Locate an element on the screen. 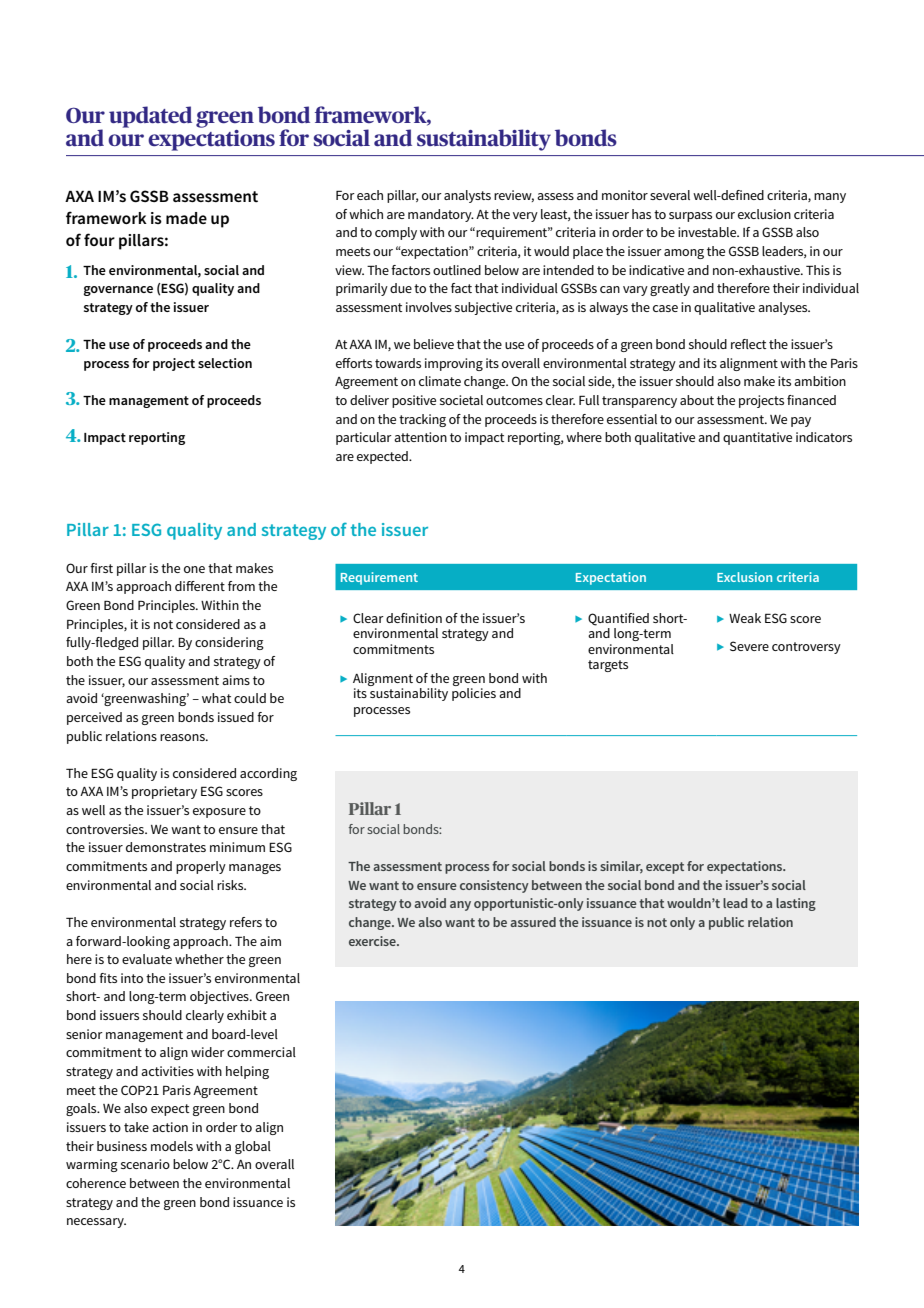 The image size is (924, 1308). scenario is located at coordinates (145, 1164).
